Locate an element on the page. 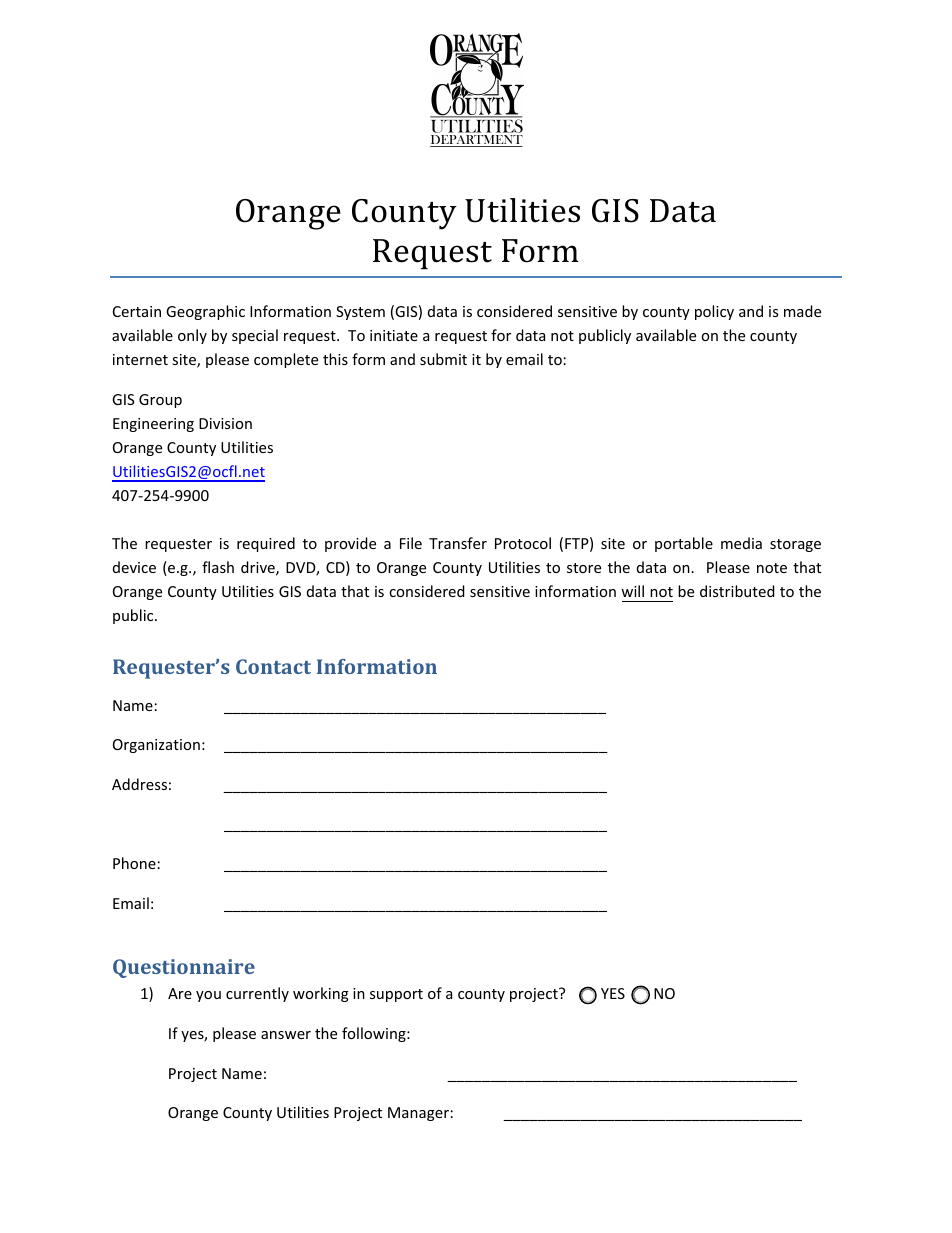 The width and height of the image is (952, 1233). submit is located at coordinates (443, 359).
